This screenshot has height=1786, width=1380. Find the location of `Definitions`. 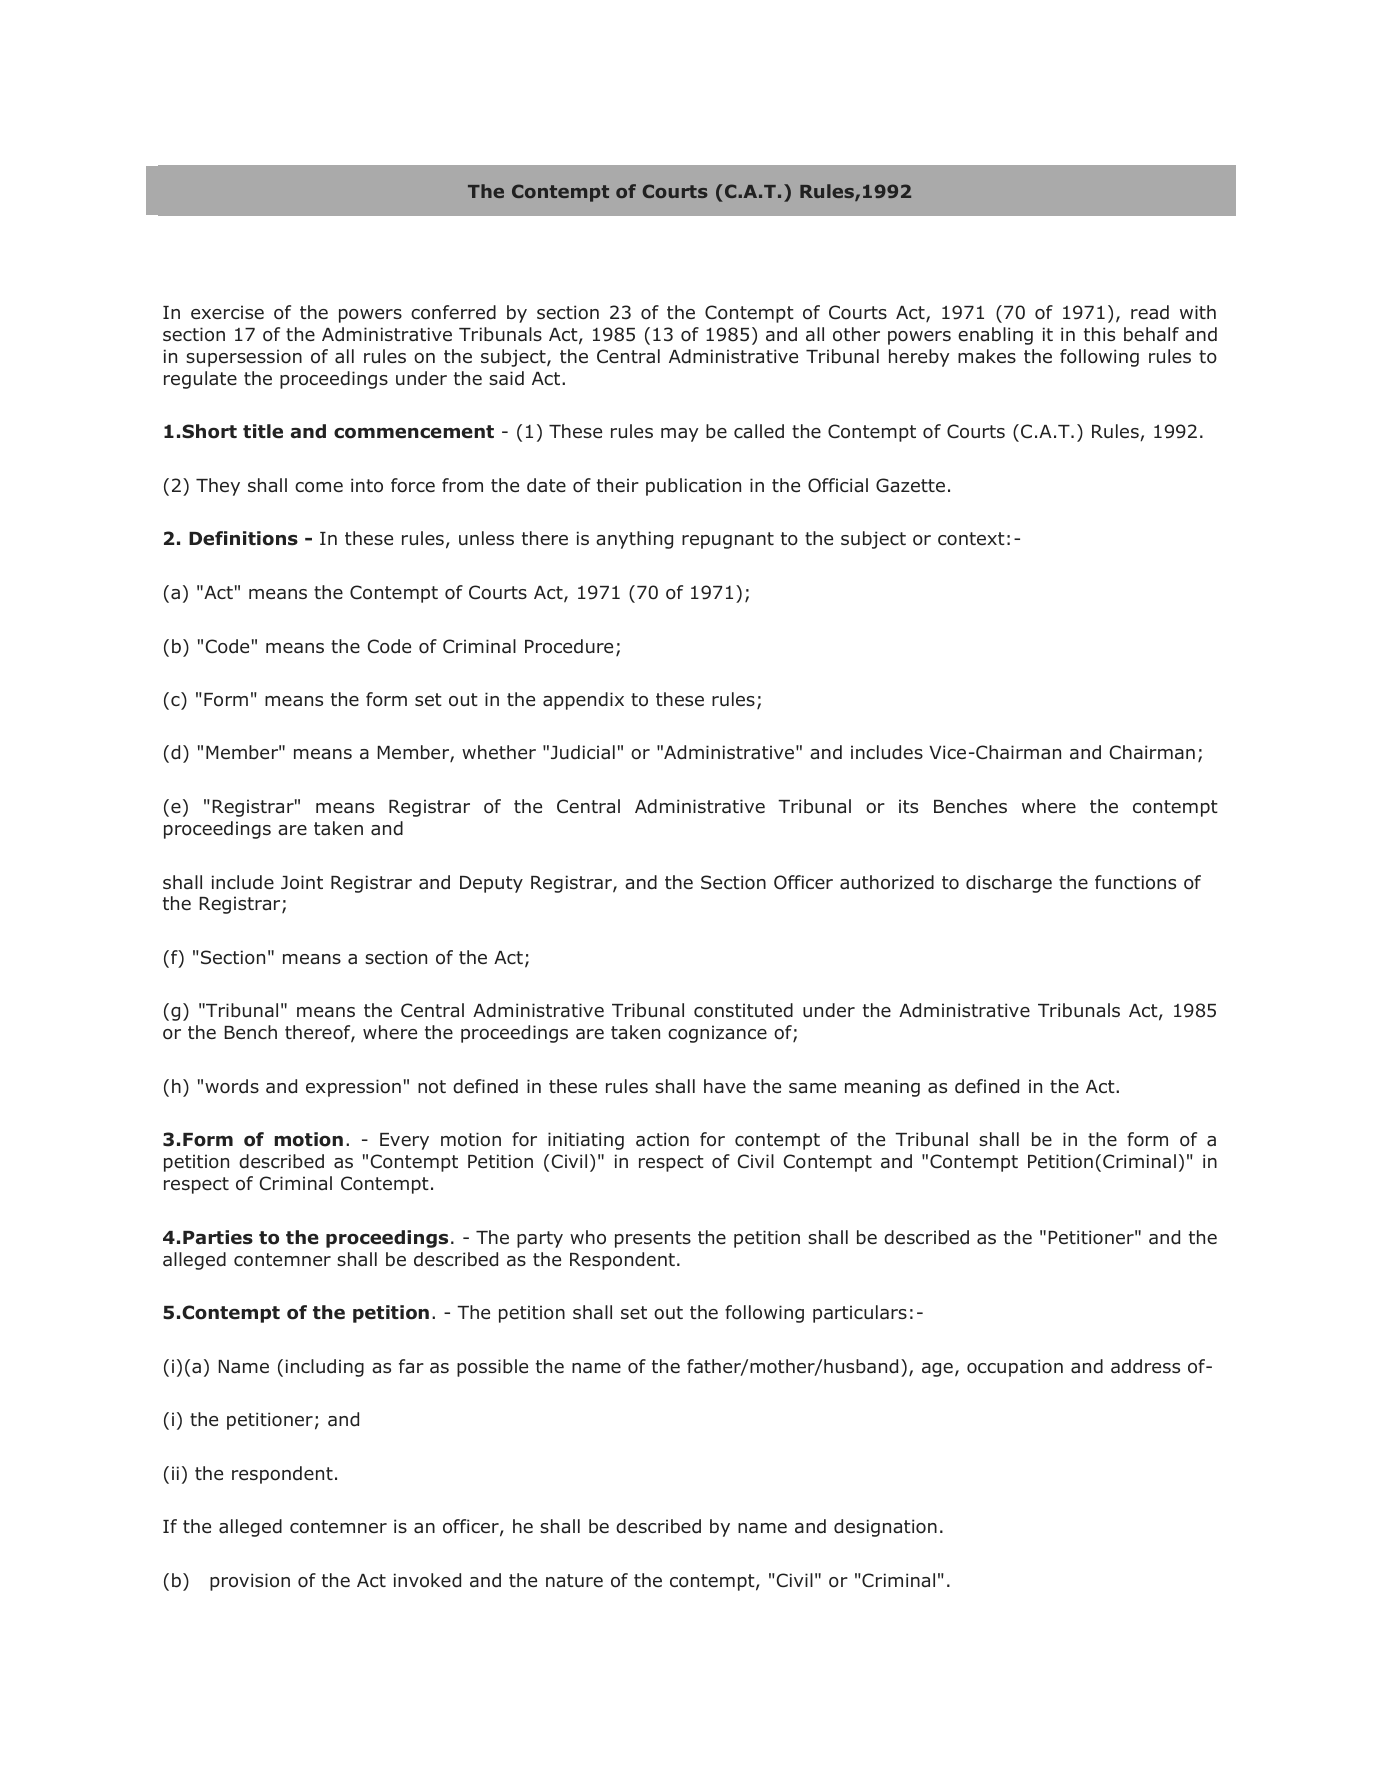

Definitions is located at coordinates (243, 538).
